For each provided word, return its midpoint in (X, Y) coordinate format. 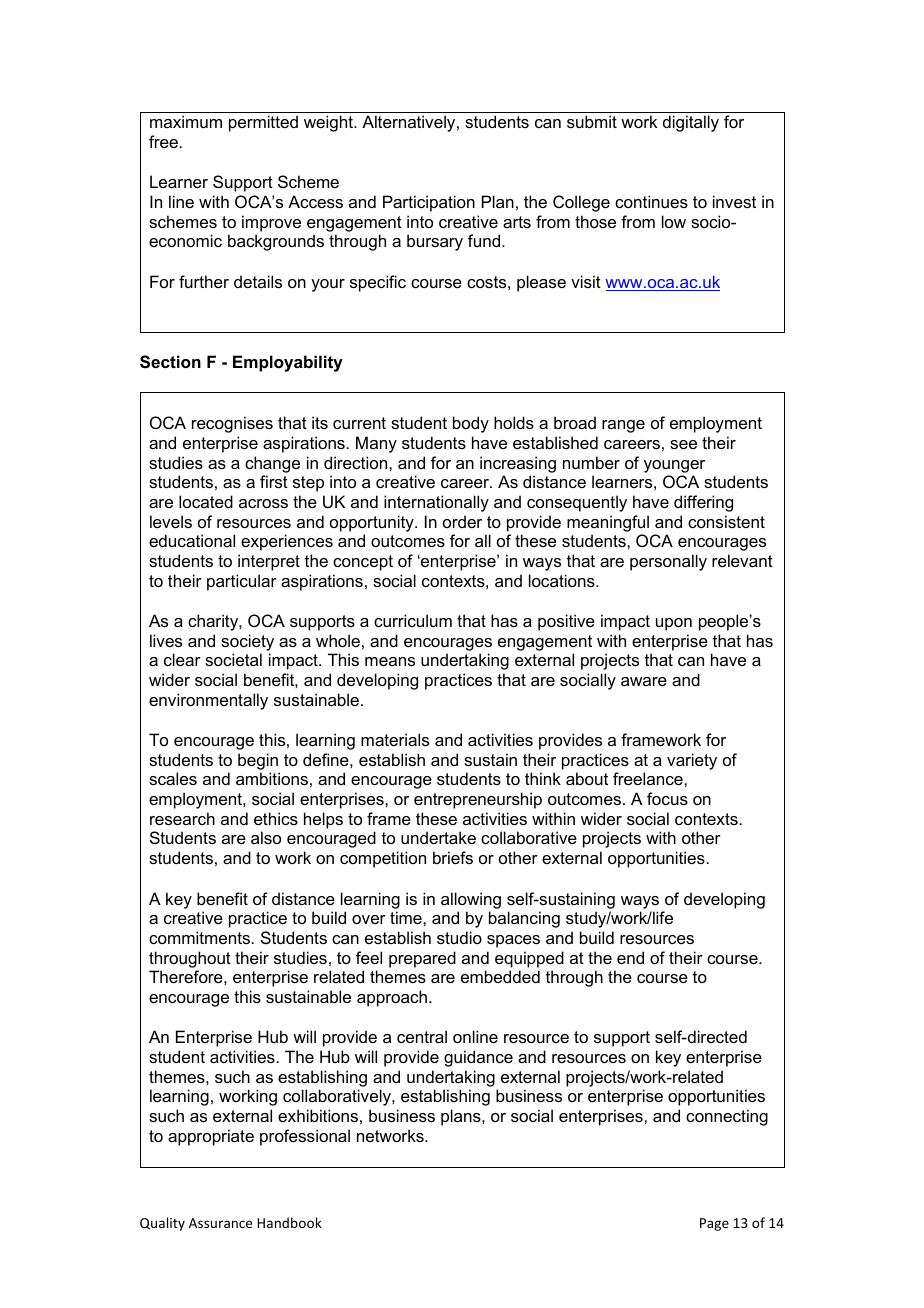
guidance (478, 1058)
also (266, 837)
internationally (436, 503)
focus (667, 798)
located (206, 501)
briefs (453, 857)
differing (703, 503)
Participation (429, 203)
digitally (691, 123)
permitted (263, 123)
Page (714, 1224)
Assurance (220, 1223)
